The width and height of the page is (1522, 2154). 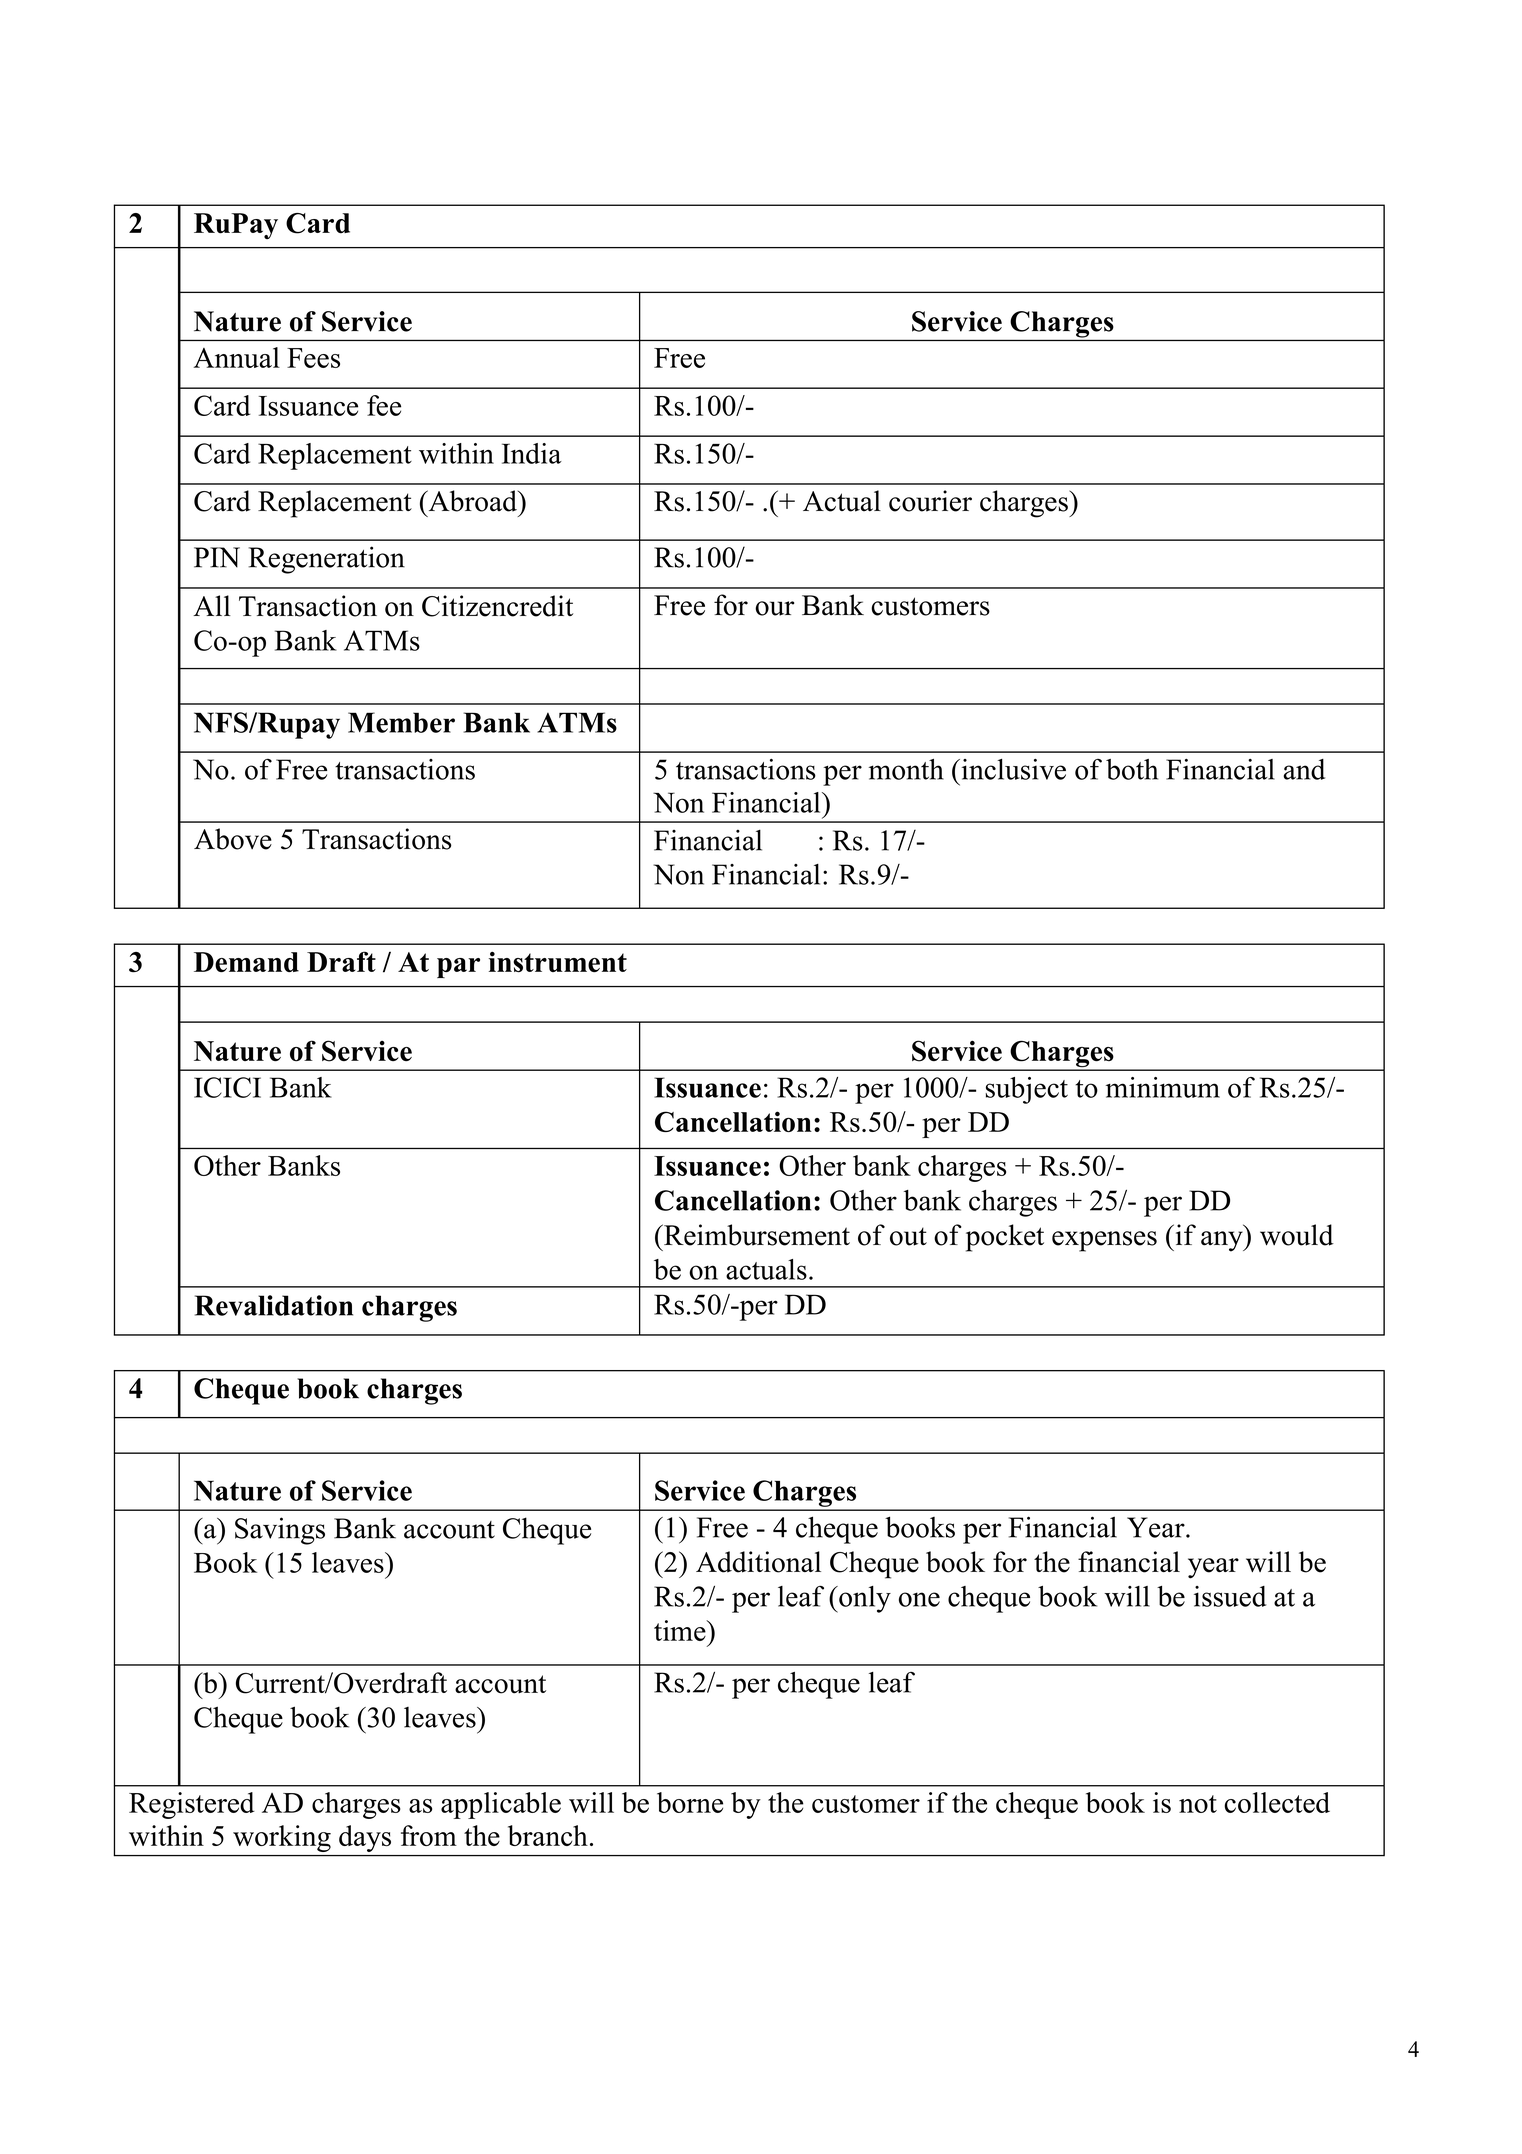 I want to click on month, so click(x=906, y=769).
